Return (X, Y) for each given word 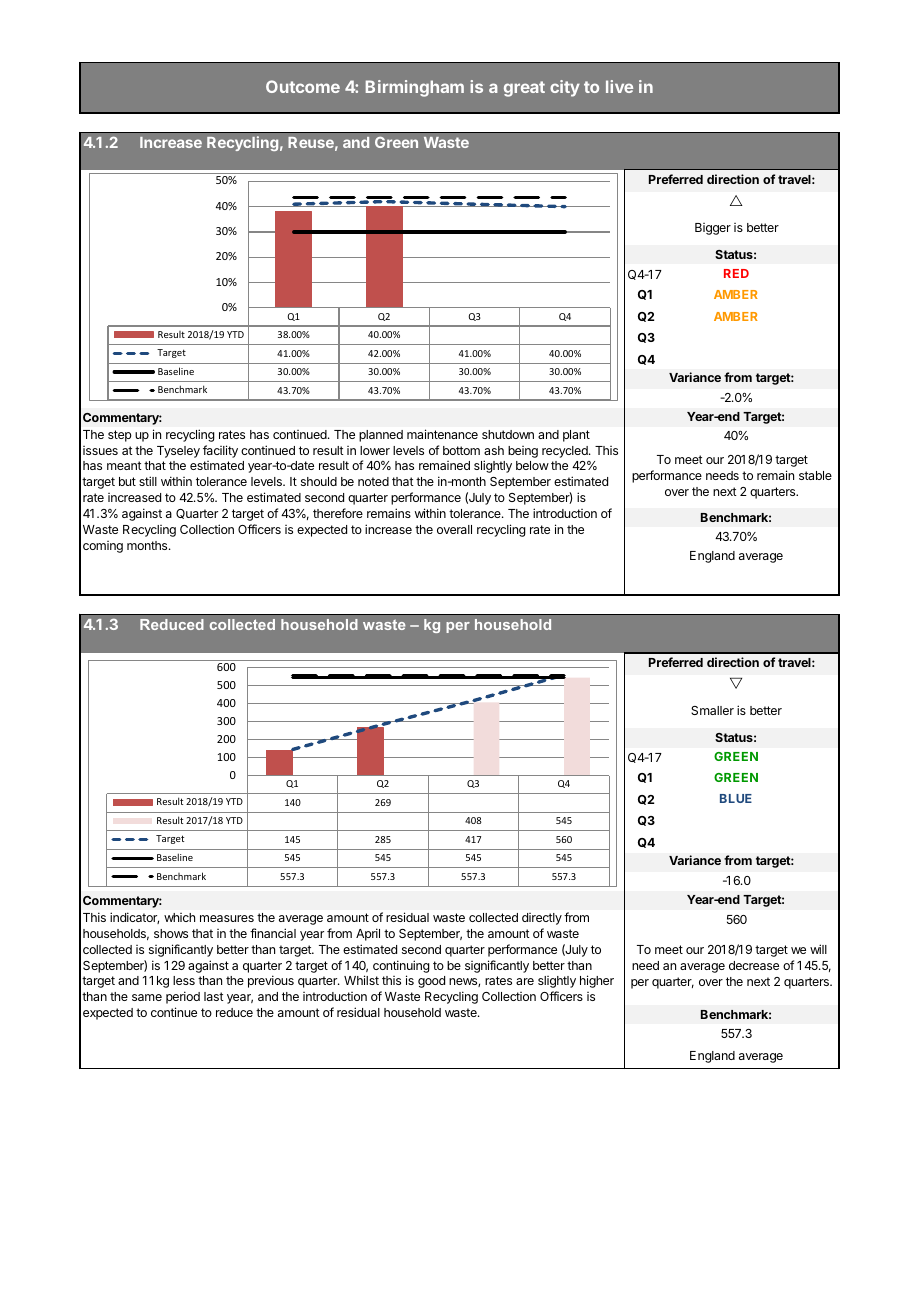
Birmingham (415, 88)
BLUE (736, 798)
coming (103, 547)
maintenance (442, 434)
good (431, 982)
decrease (754, 965)
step (120, 436)
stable (815, 475)
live (619, 86)
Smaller (712, 710)
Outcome (303, 86)
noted (373, 481)
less (184, 980)
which (179, 917)
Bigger (713, 229)
